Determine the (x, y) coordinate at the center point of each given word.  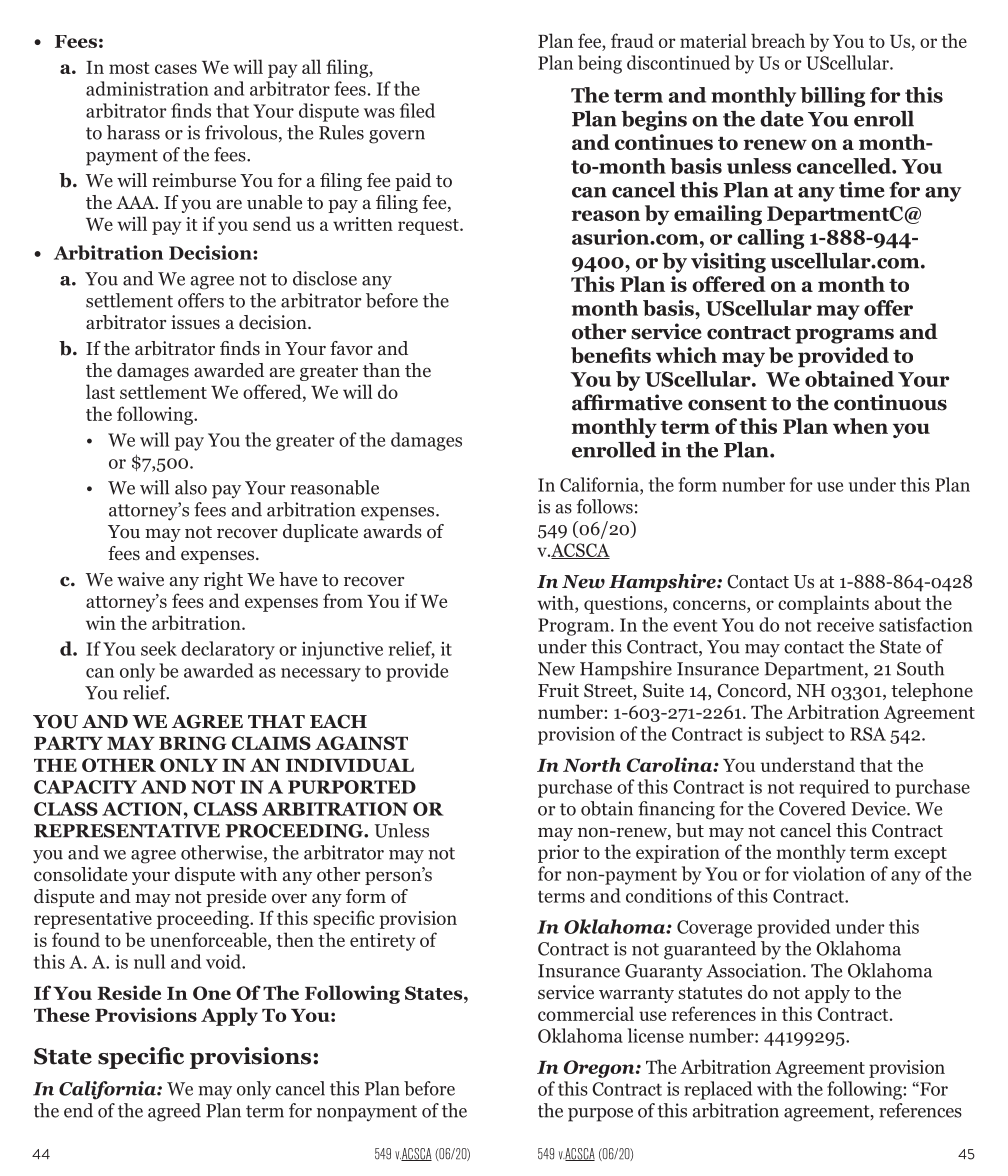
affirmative (627, 402)
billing (832, 97)
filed (417, 110)
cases (176, 69)
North (592, 764)
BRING (193, 743)
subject (795, 735)
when (860, 426)
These (62, 1014)
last (100, 391)
